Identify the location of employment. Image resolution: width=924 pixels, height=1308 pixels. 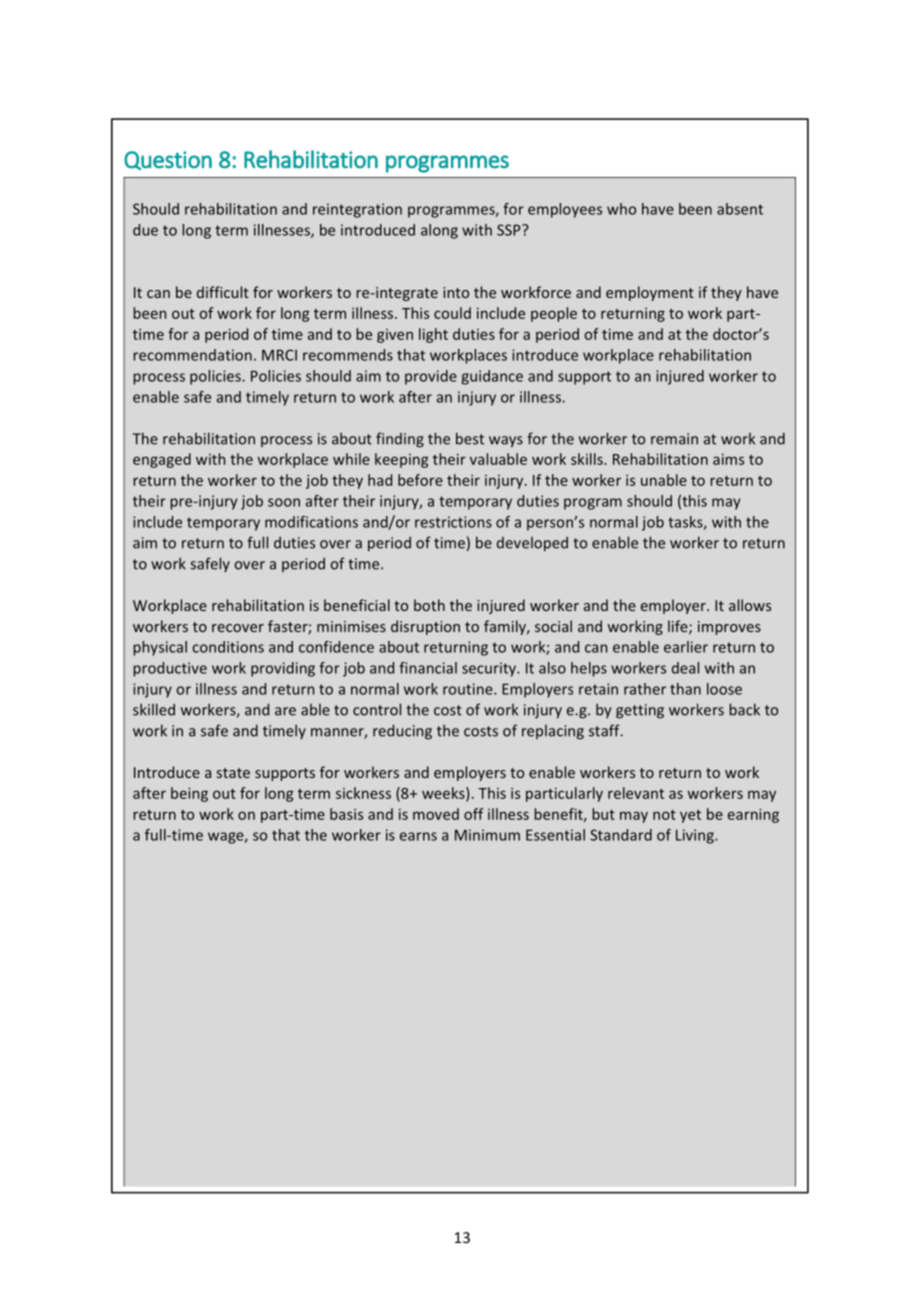
(650, 293).
